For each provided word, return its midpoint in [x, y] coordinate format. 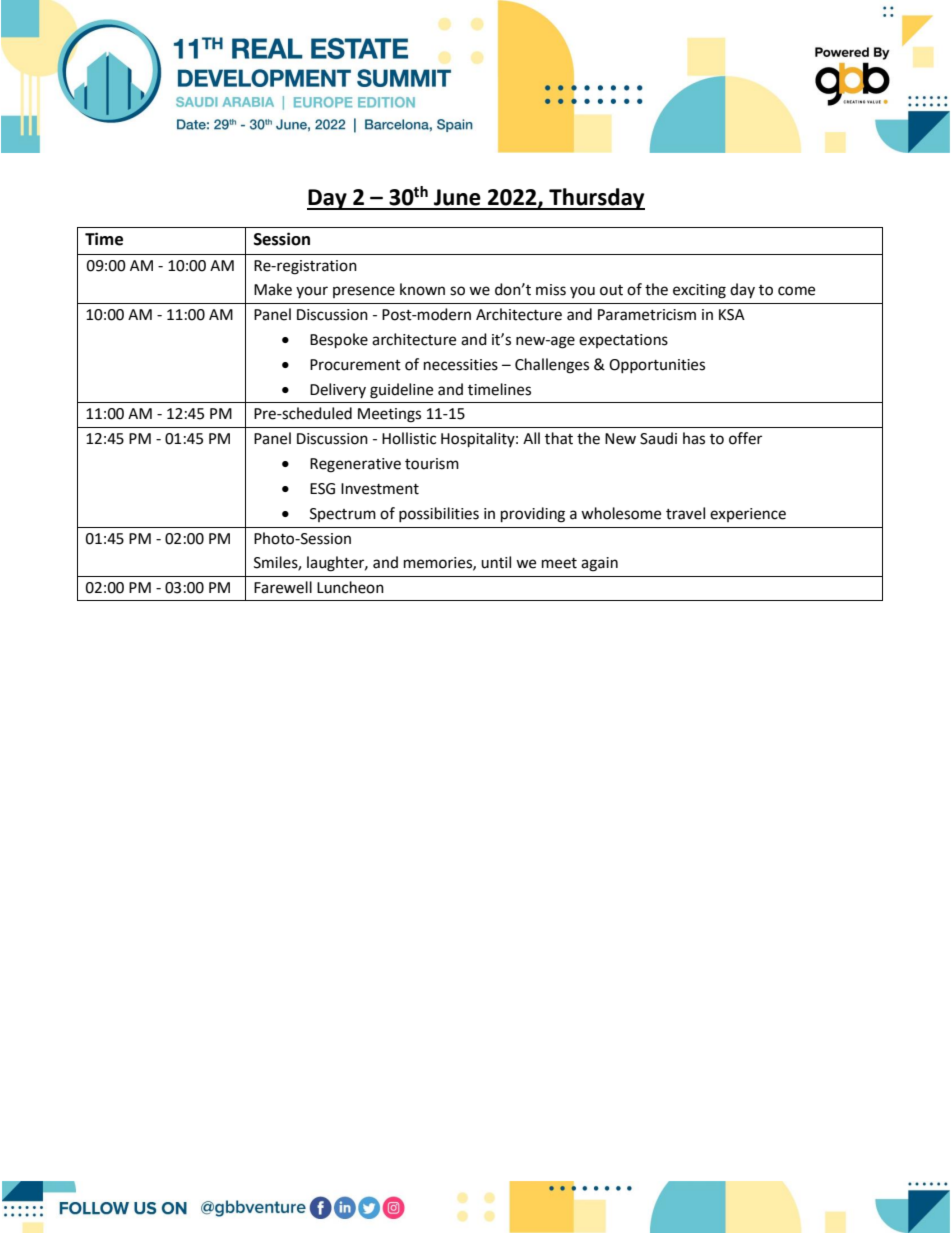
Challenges [552, 366]
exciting [699, 291]
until [496, 562]
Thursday [596, 199]
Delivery [338, 390]
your [312, 292]
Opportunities [657, 366]
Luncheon [350, 587]
